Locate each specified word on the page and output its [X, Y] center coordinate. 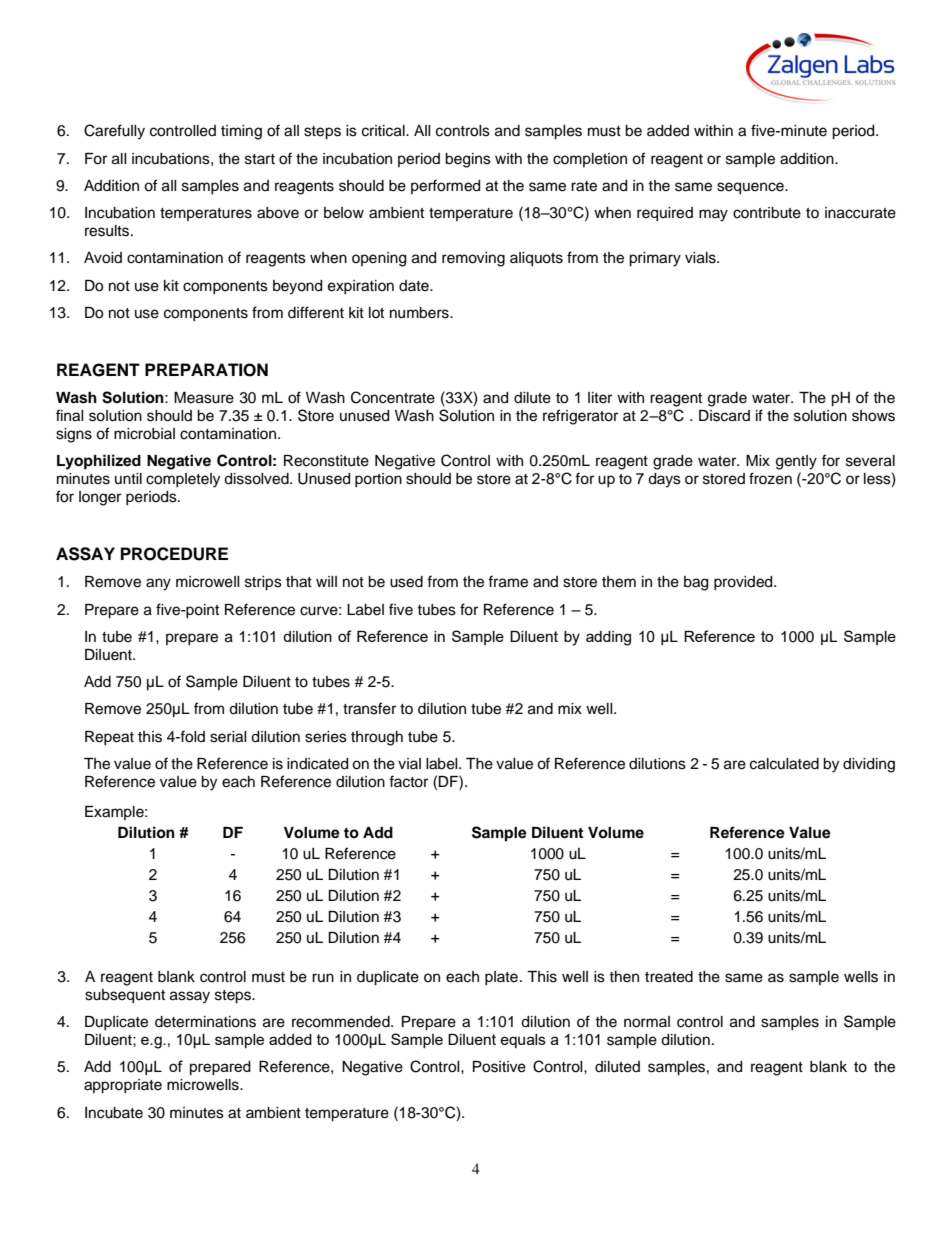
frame [508, 581]
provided [744, 583]
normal [647, 1022]
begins [468, 160]
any [158, 584]
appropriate [123, 1086]
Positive [499, 1067]
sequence [751, 188]
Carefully [114, 132]
